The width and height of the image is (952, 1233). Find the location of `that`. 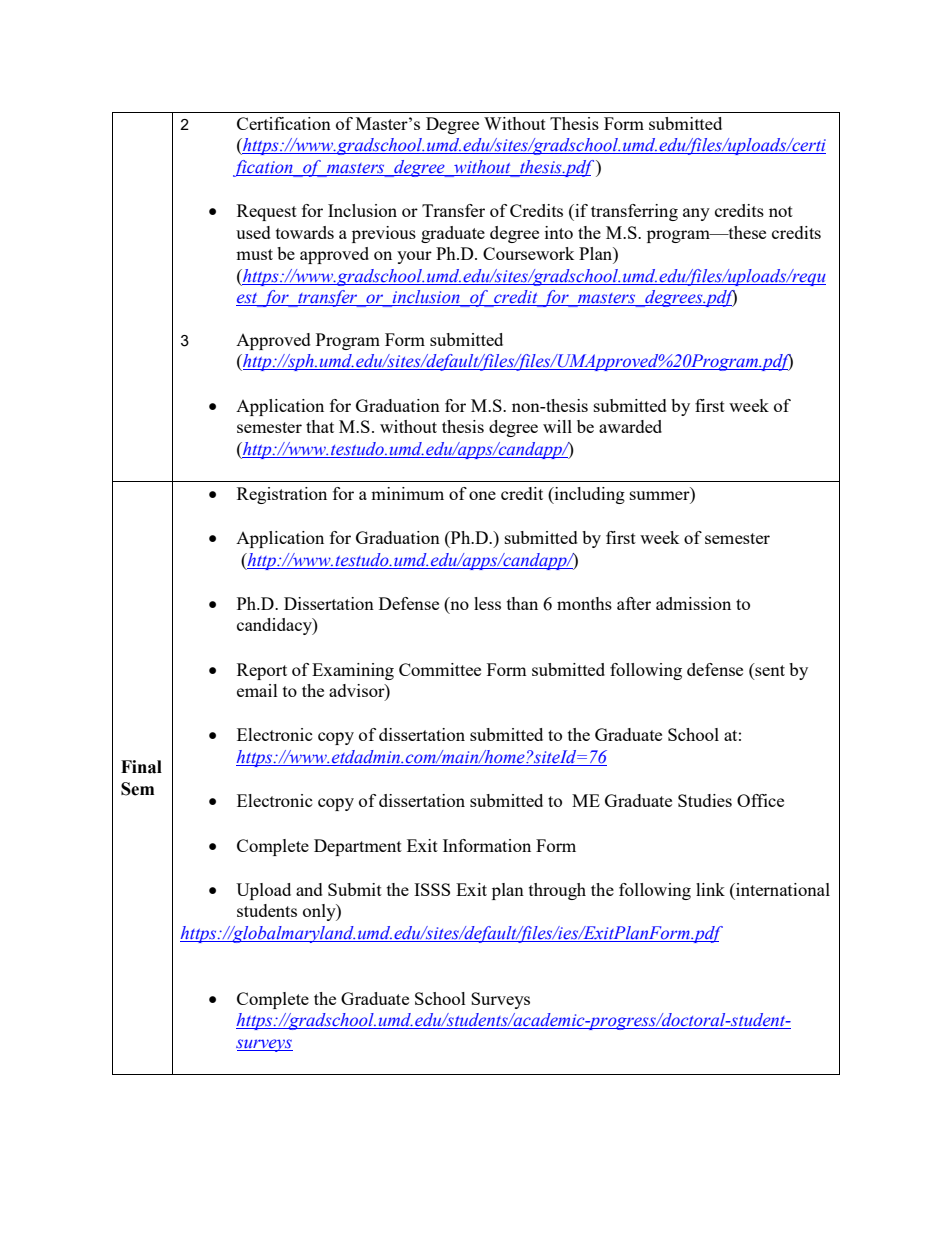

that is located at coordinates (320, 426).
